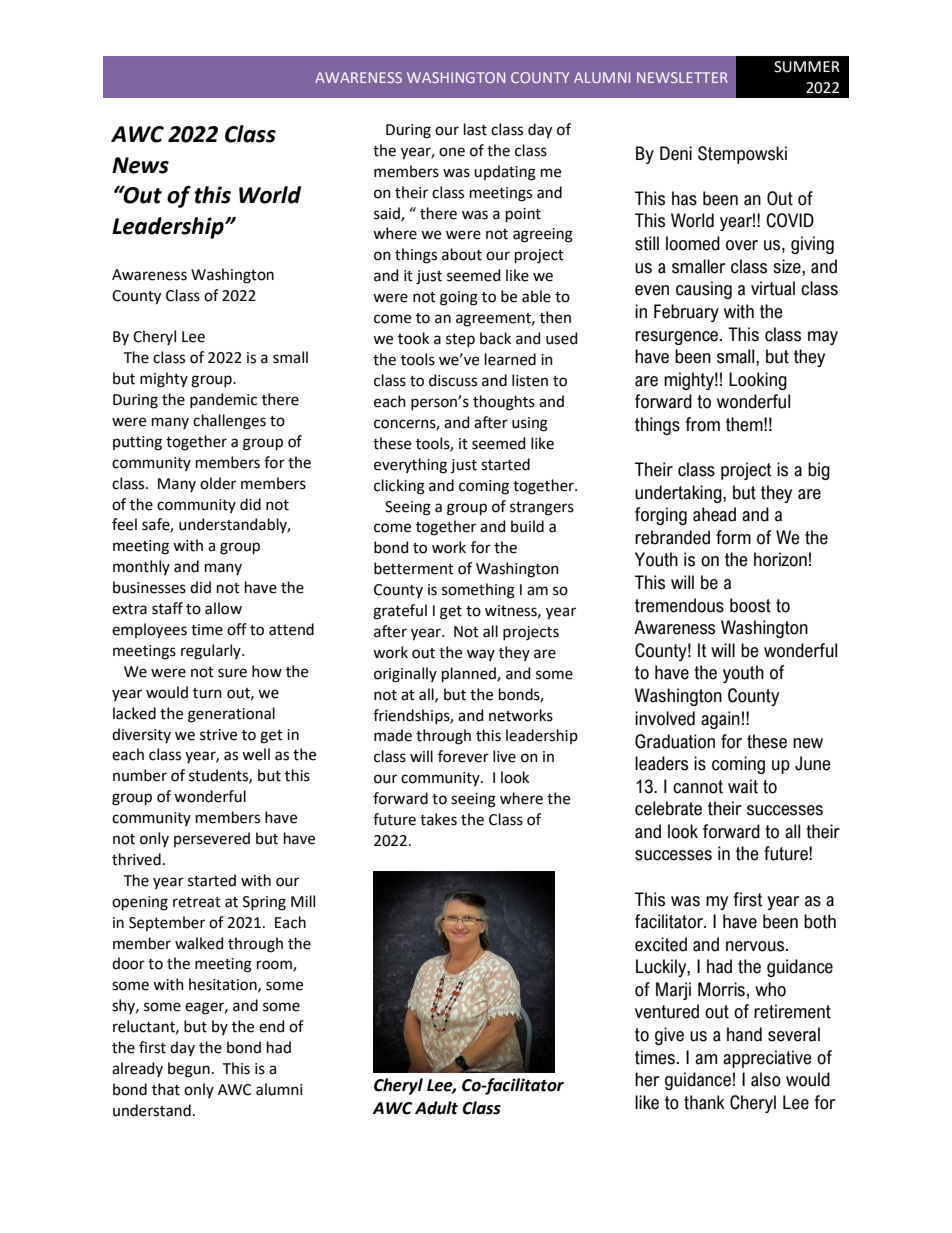 The height and width of the document is (1233, 952). Describe the element at coordinates (807, 67) in the document. I see `SUMMER` at that location.
